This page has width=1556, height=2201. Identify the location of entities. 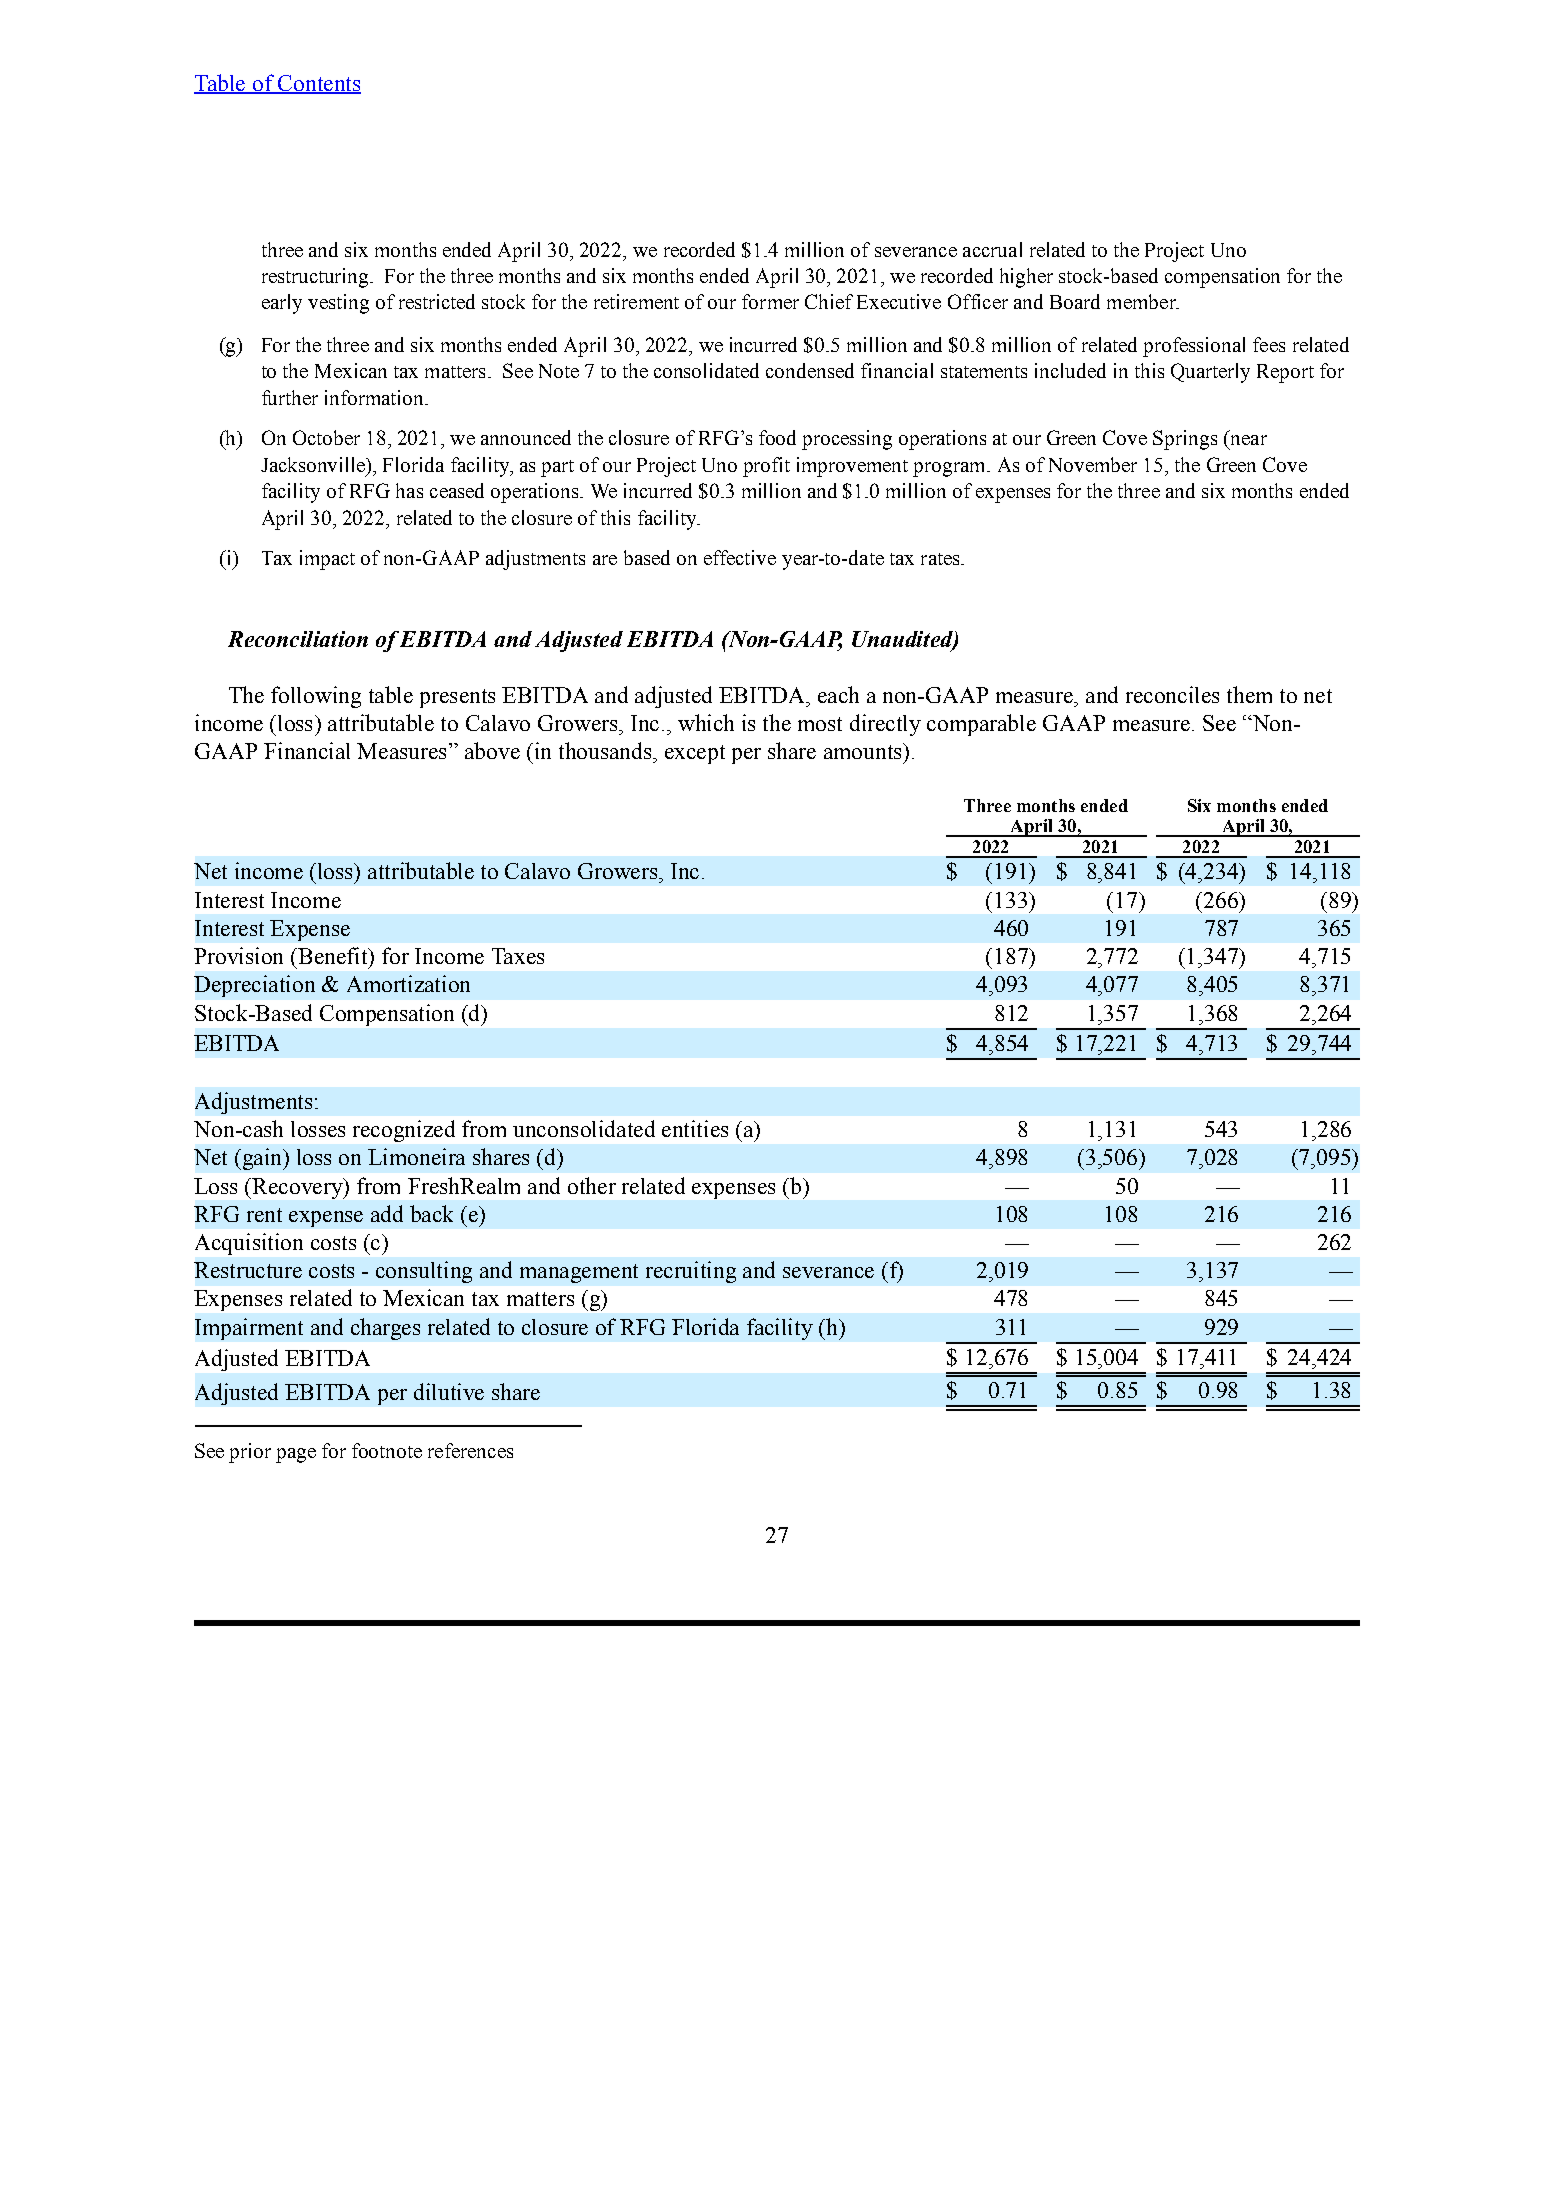
(695, 1128).
